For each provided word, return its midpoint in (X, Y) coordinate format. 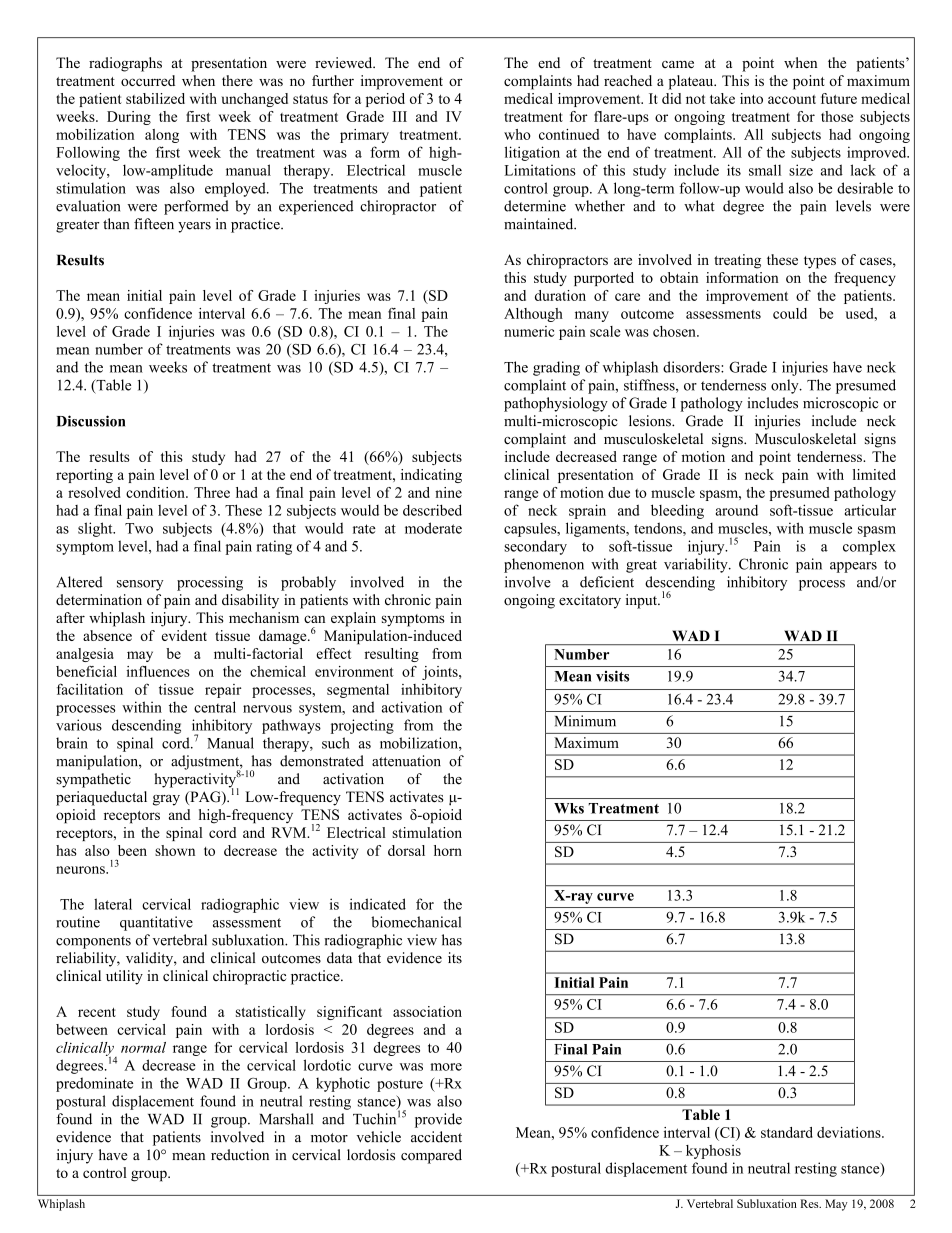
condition (156, 492)
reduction (240, 1155)
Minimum (585, 721)
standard (787, 1132)
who (517, 134)
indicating (431, 476)
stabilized (155, 98)
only (786, 386)
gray (166, 800)
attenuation (406, 761)
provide (438, 1120)
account (792, 99)
